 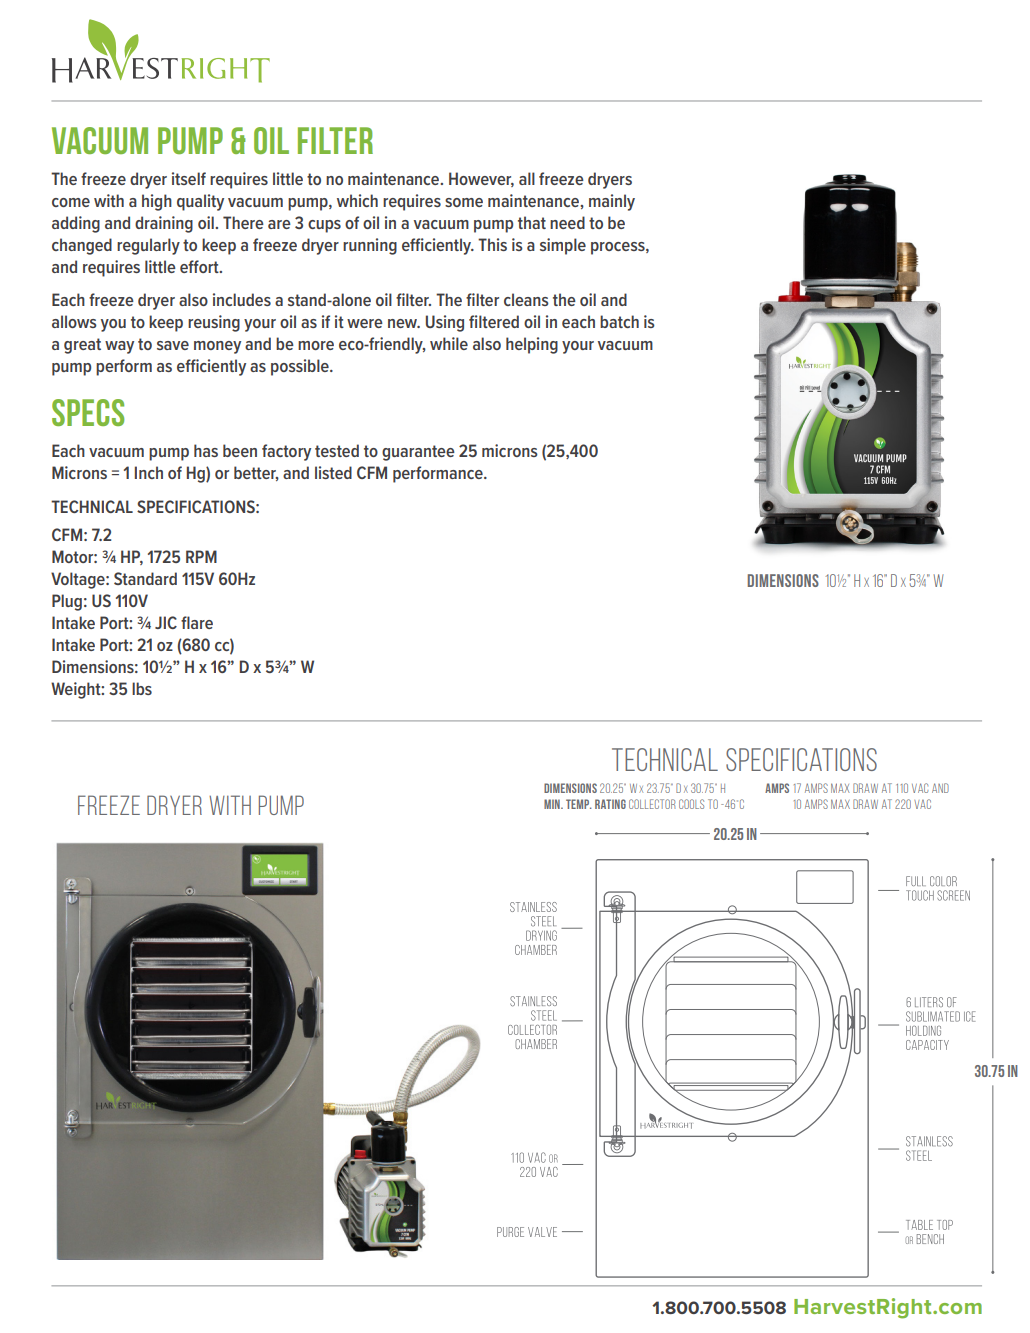 I want to click on SPECS, so click(x=88, y=412).
